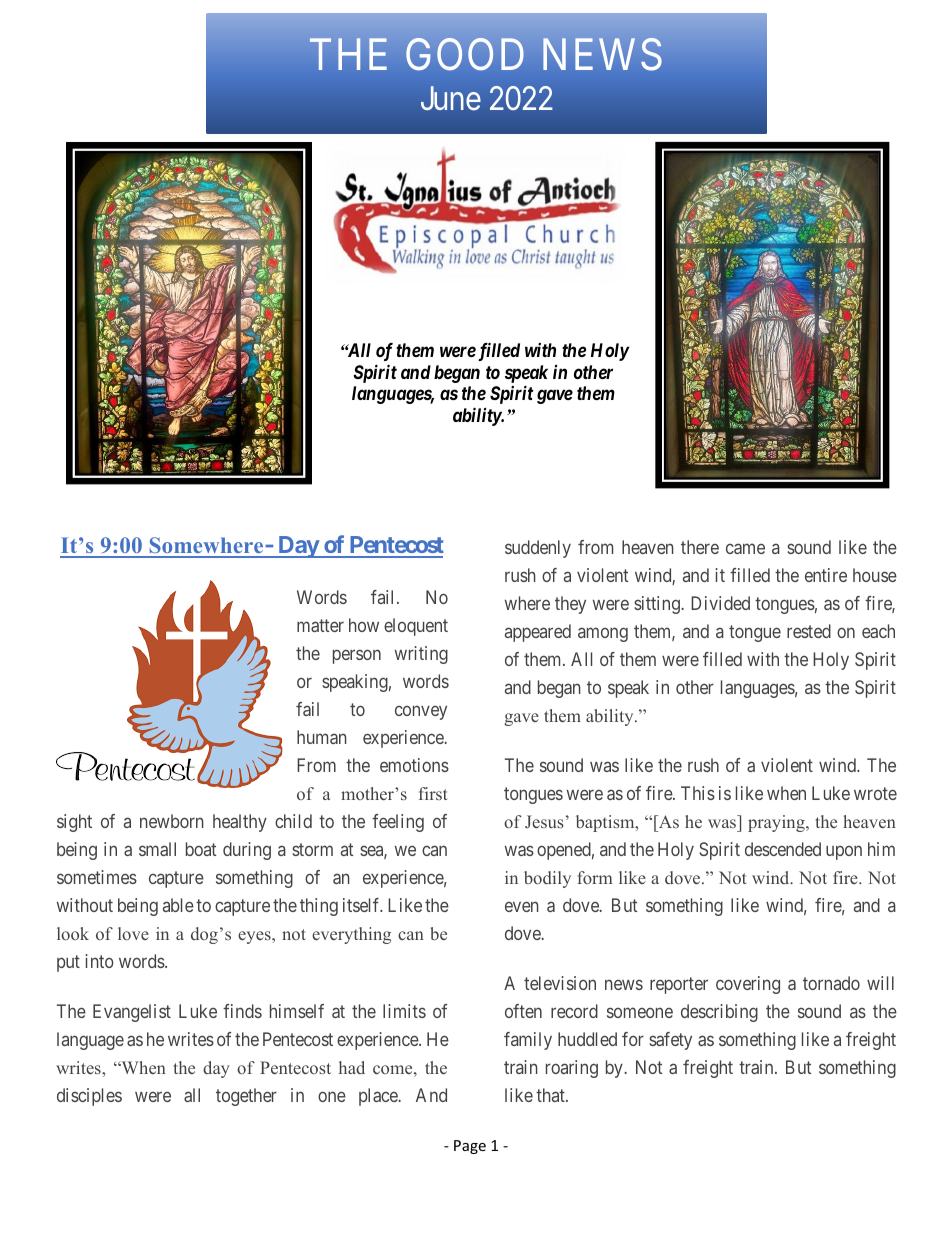  I want to click on they, so click(570, 605).
